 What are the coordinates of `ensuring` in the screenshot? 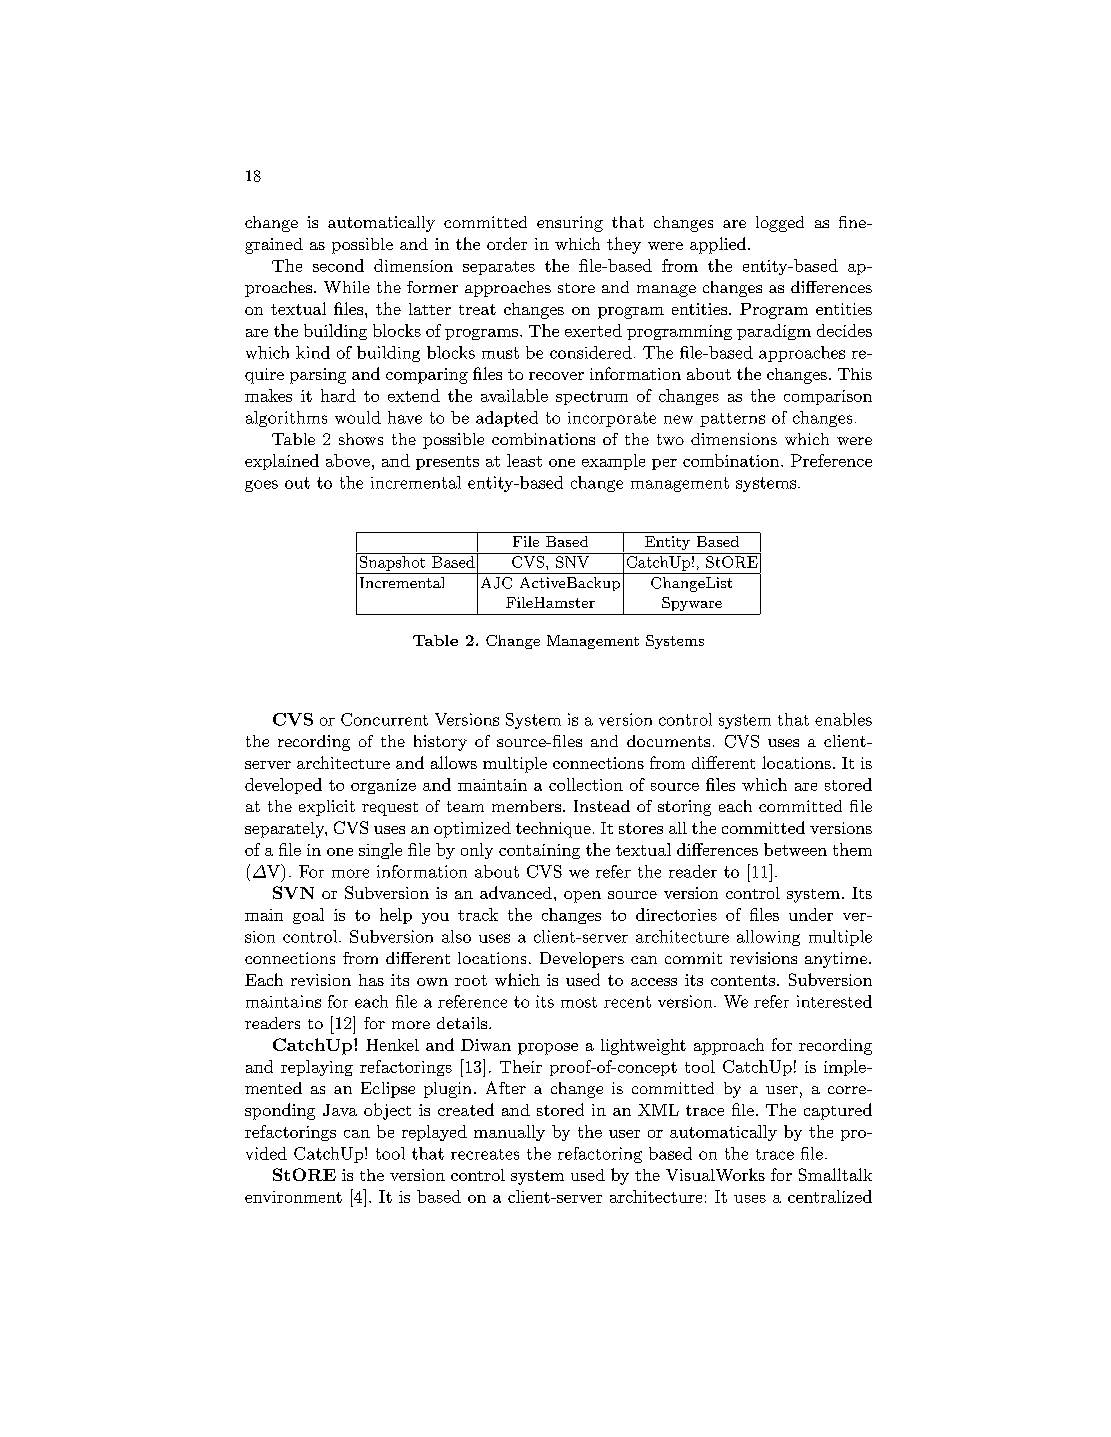 It's located at (570, 224).
